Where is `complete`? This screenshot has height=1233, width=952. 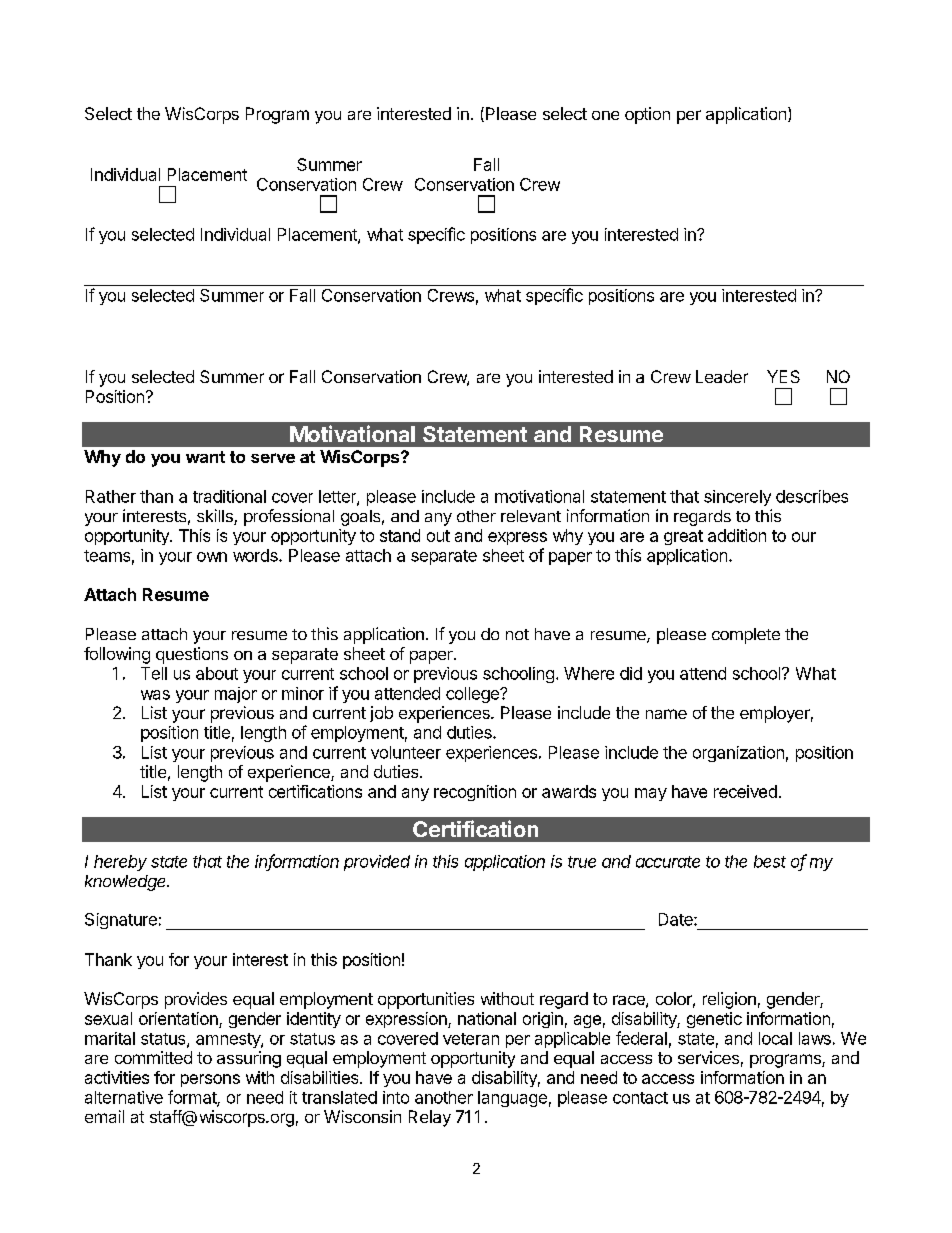
complete is located at coordinates (746, 636).
